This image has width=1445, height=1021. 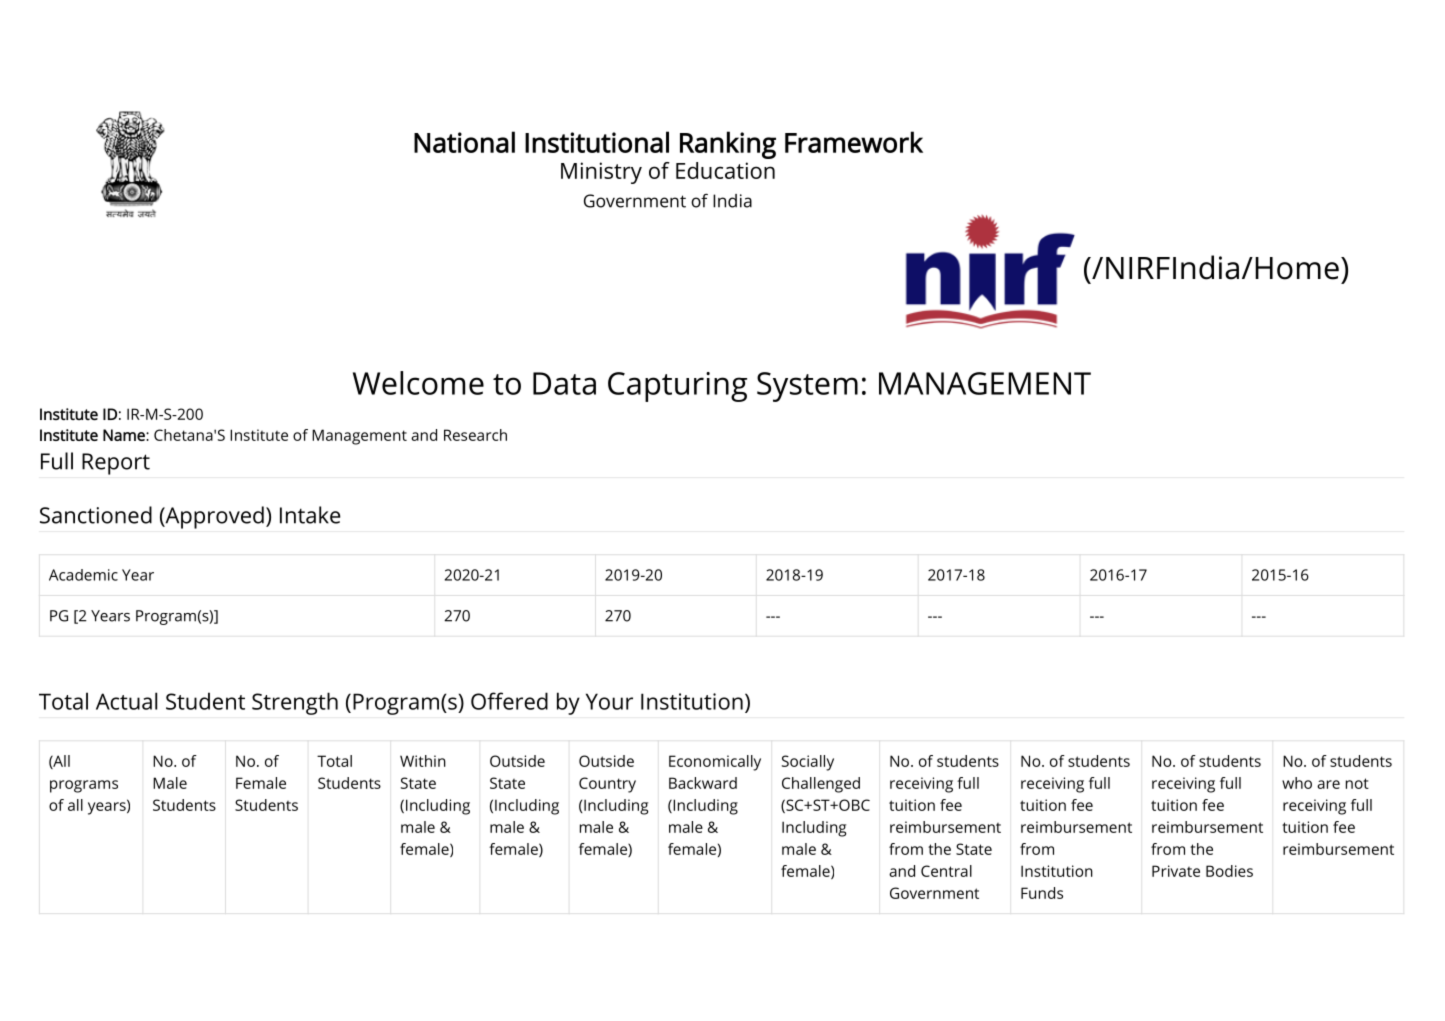 I want to click on Bodies, so click(x=1229, y=871).
